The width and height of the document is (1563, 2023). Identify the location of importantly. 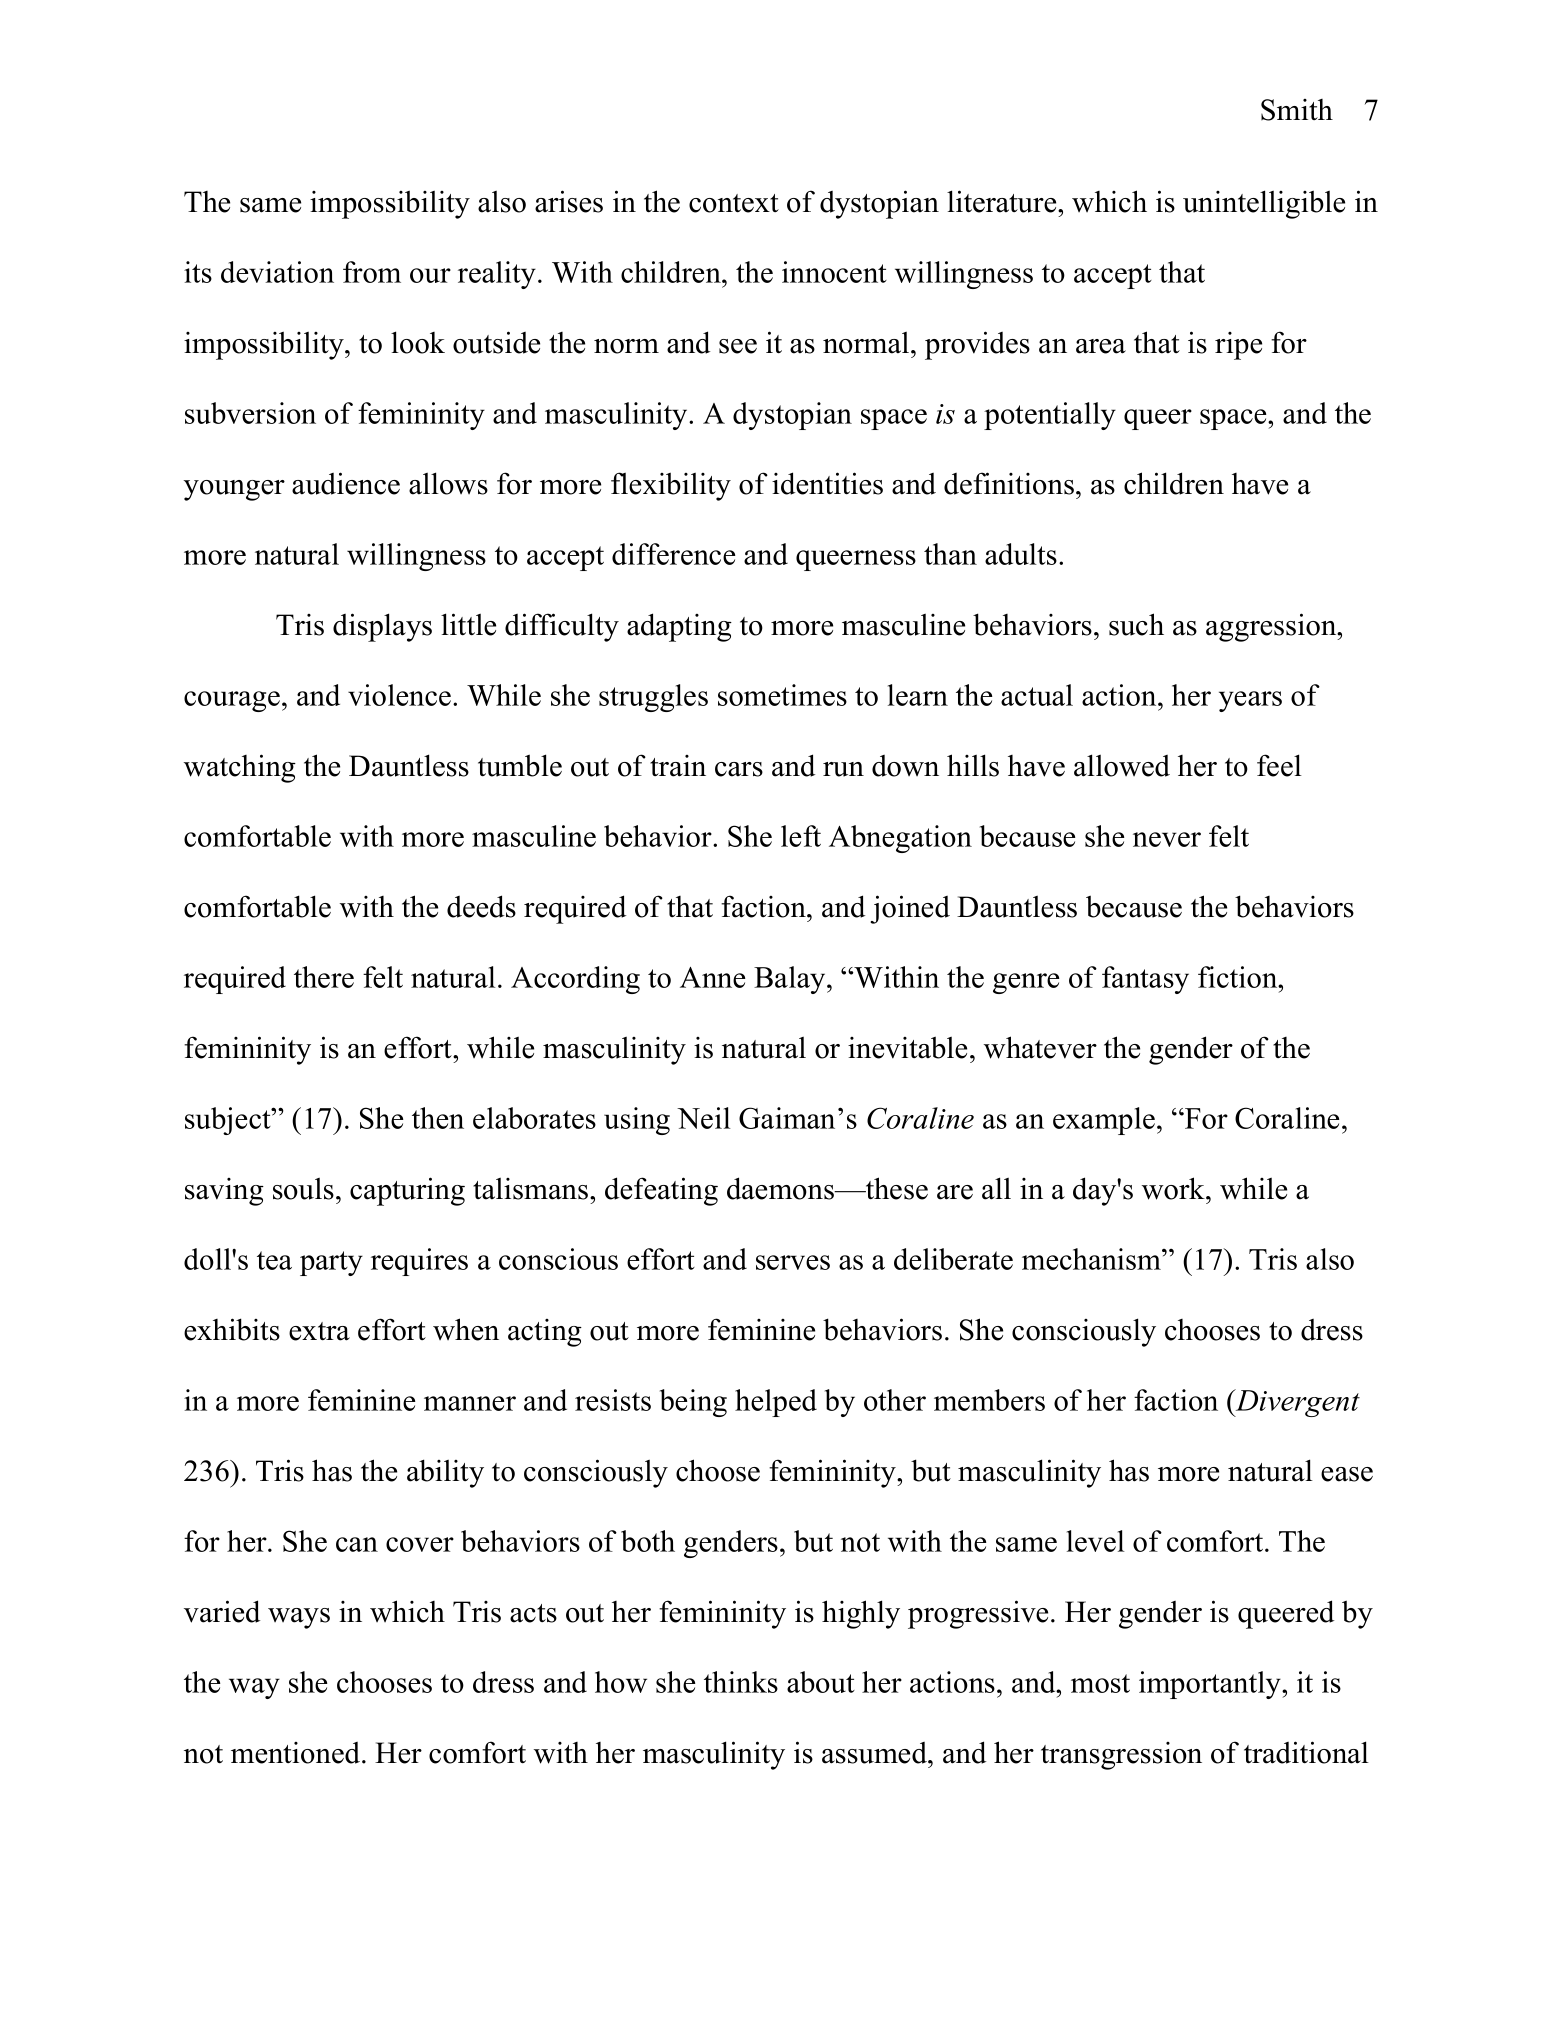
(1211, 1685).
